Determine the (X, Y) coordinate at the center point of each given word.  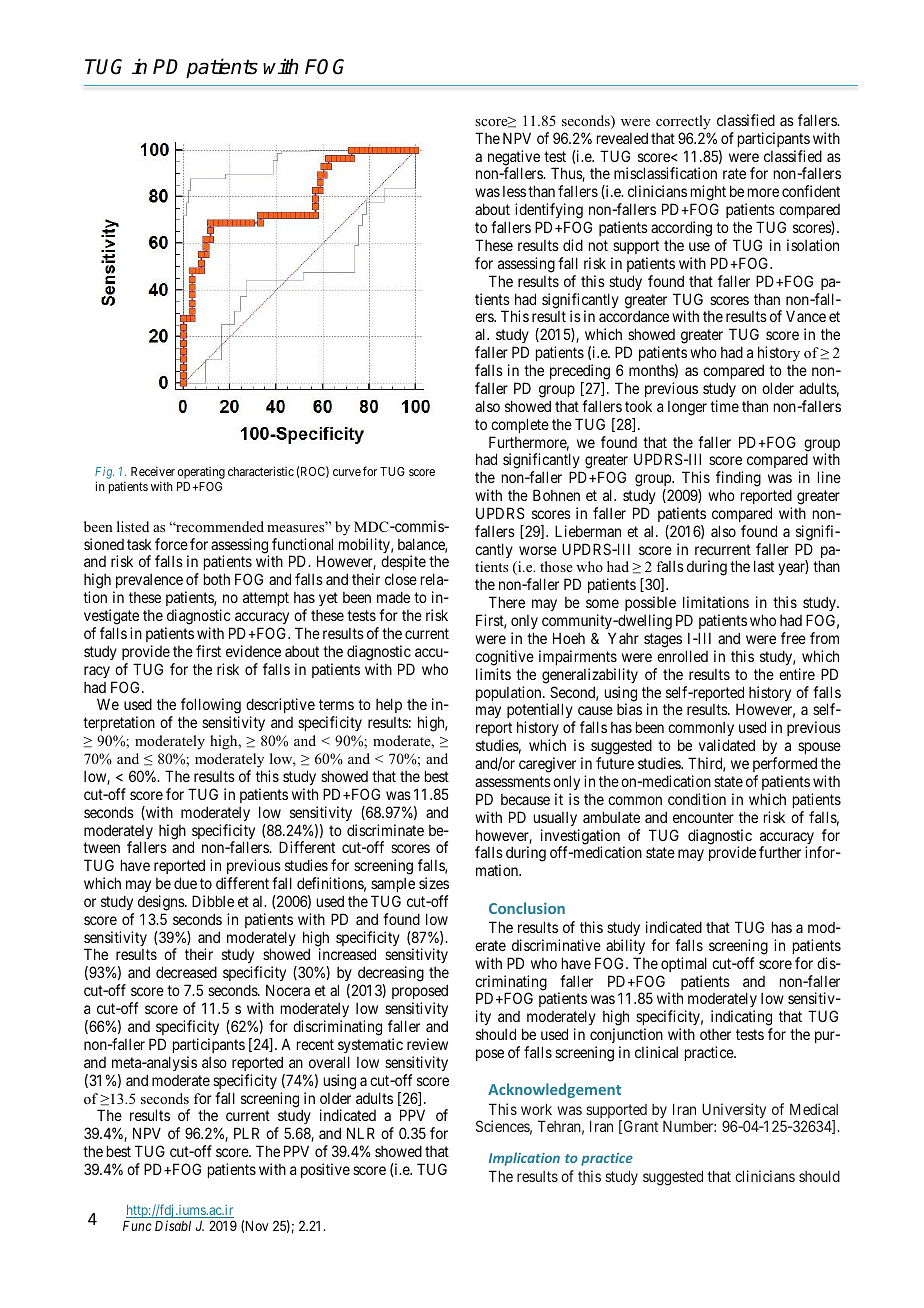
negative (514, 159)
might (708, 194)
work (536, 1109)
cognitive (504, 658)
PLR (246, 1133)
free (793, 638)
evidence (253, 651)
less (514, 191)
